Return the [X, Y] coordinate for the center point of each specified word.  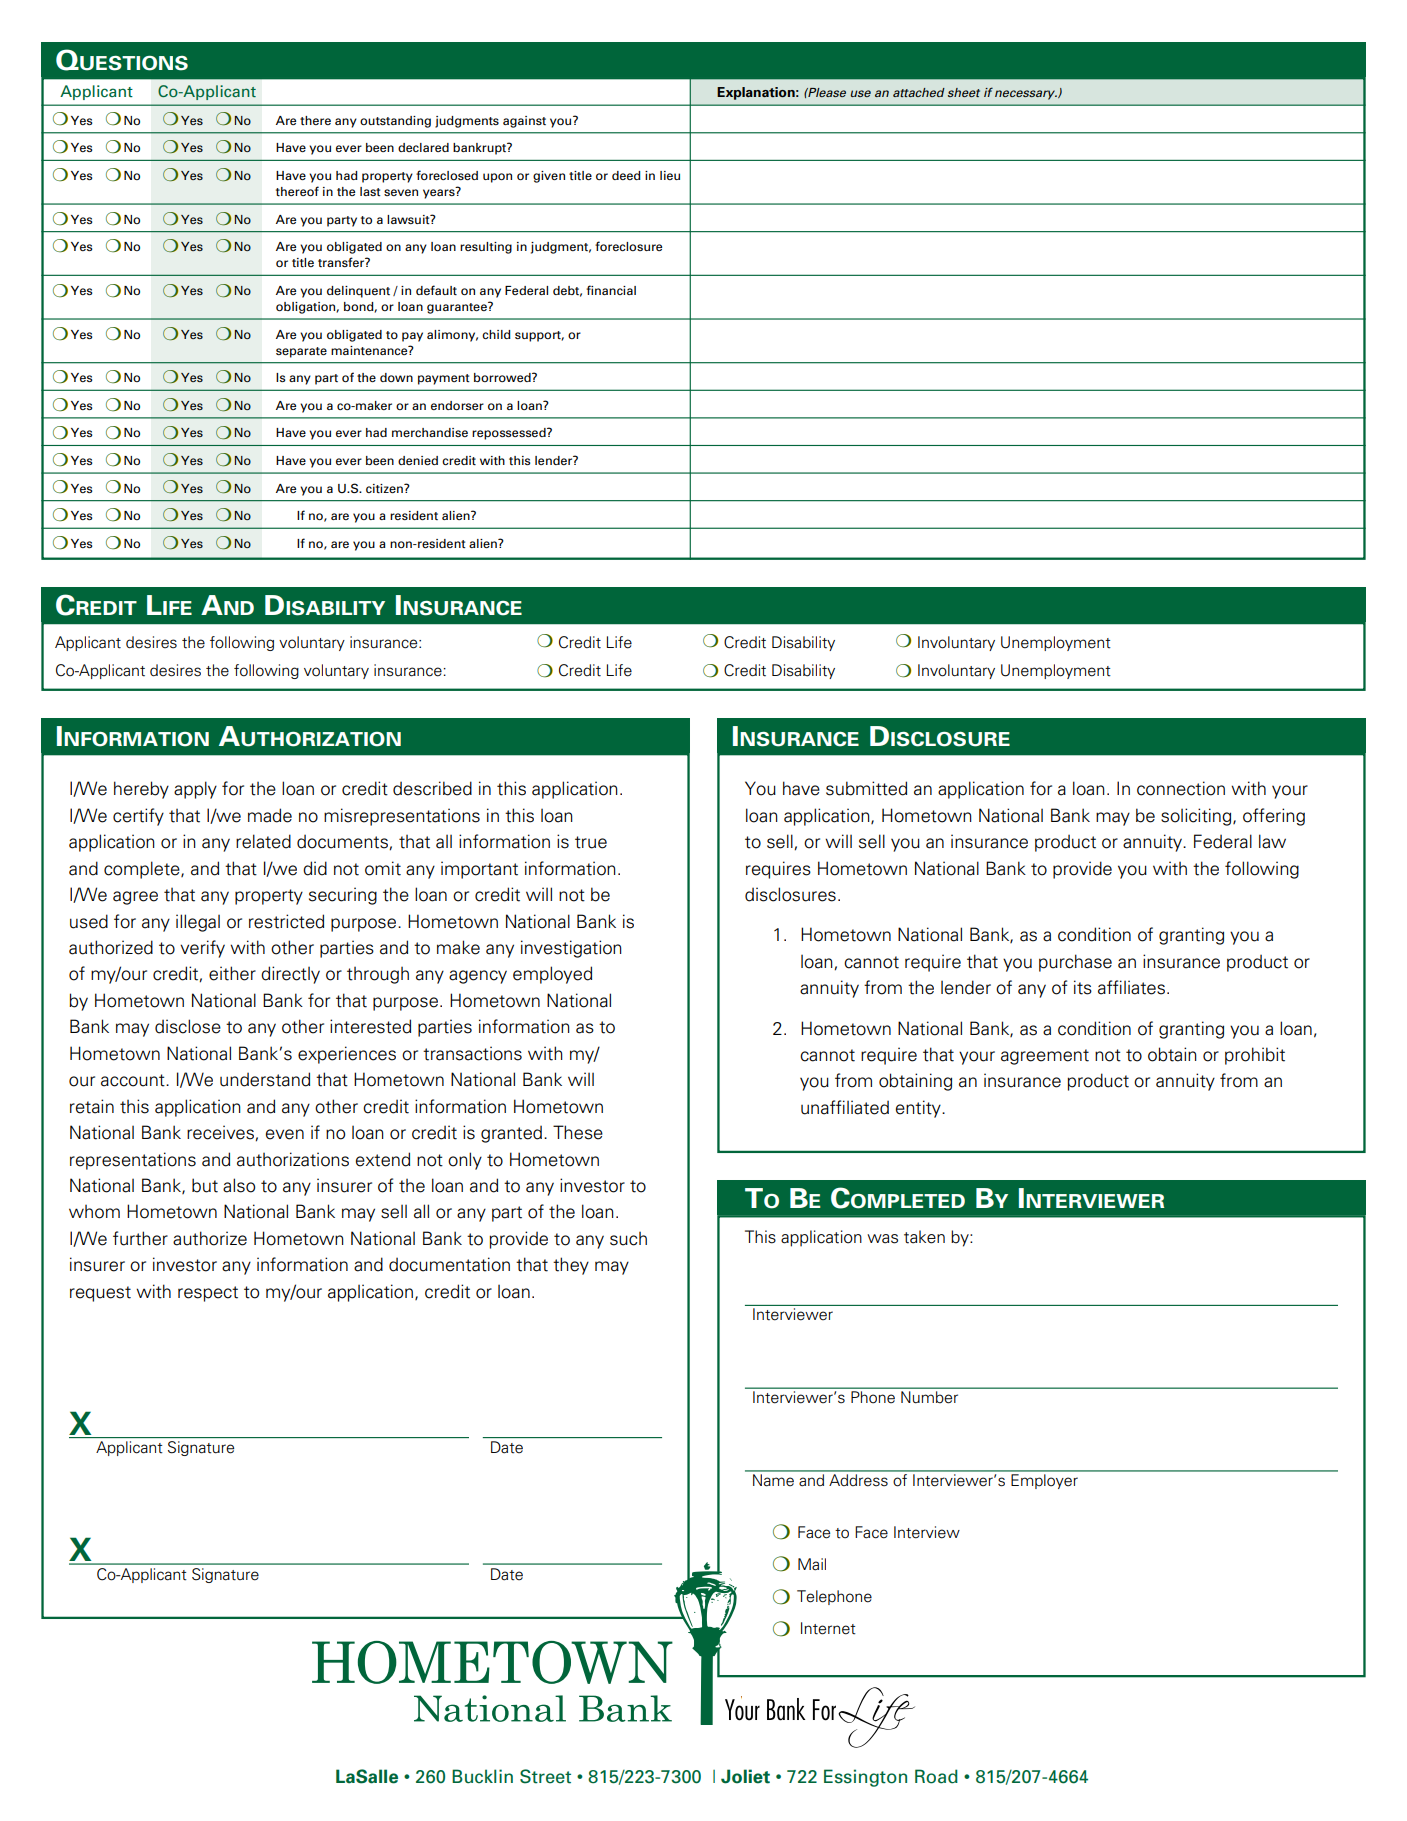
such [628, 1239]
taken [924, 1237]
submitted [866, 788]
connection [1181, 788]
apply [195, 790]
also [239, 1185]
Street [545, 1776]
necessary [1026, 95]
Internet [828, 1628]
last [370, 191]
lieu [670, 175]
